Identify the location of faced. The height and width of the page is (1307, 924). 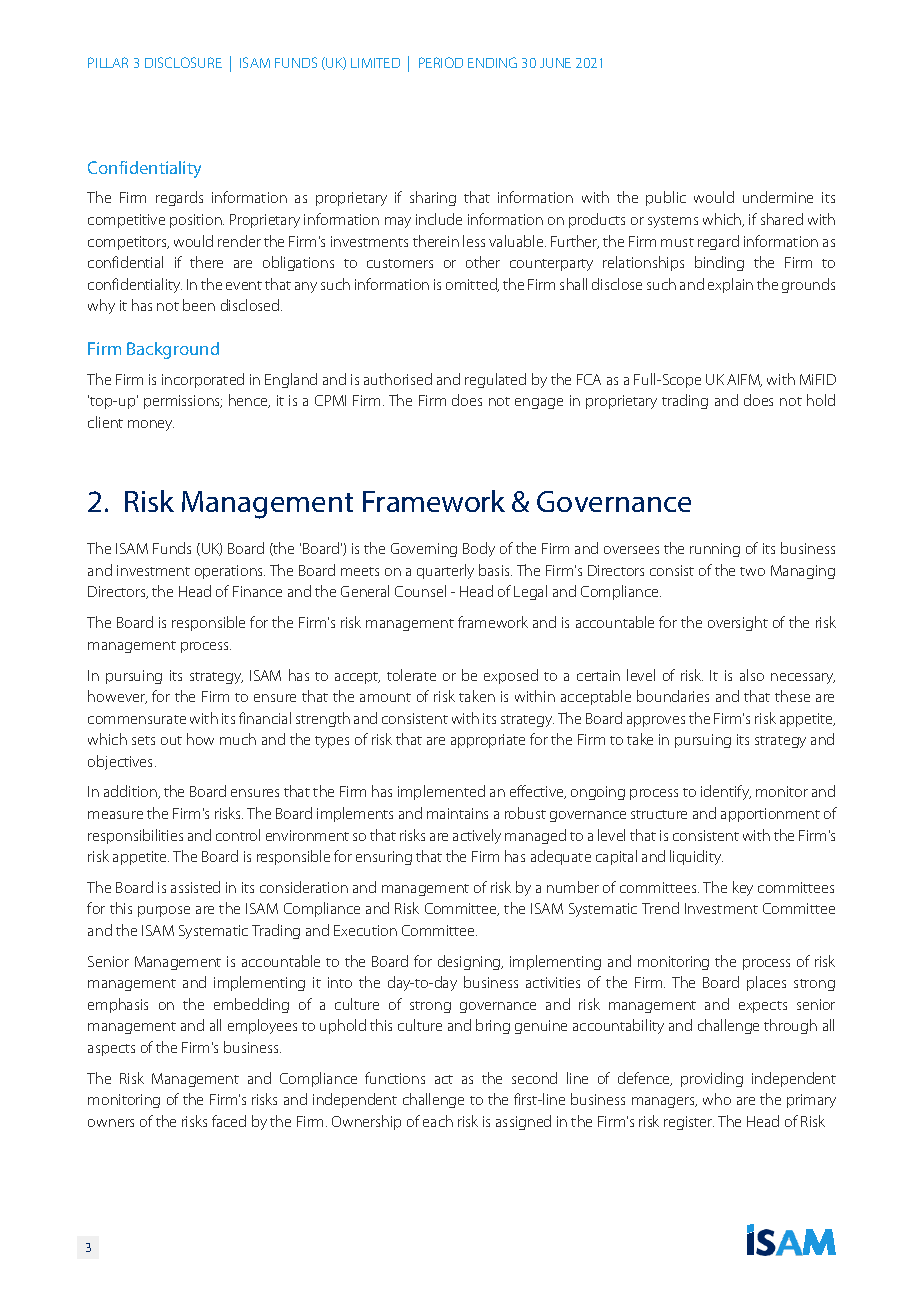
(229, 1121).
